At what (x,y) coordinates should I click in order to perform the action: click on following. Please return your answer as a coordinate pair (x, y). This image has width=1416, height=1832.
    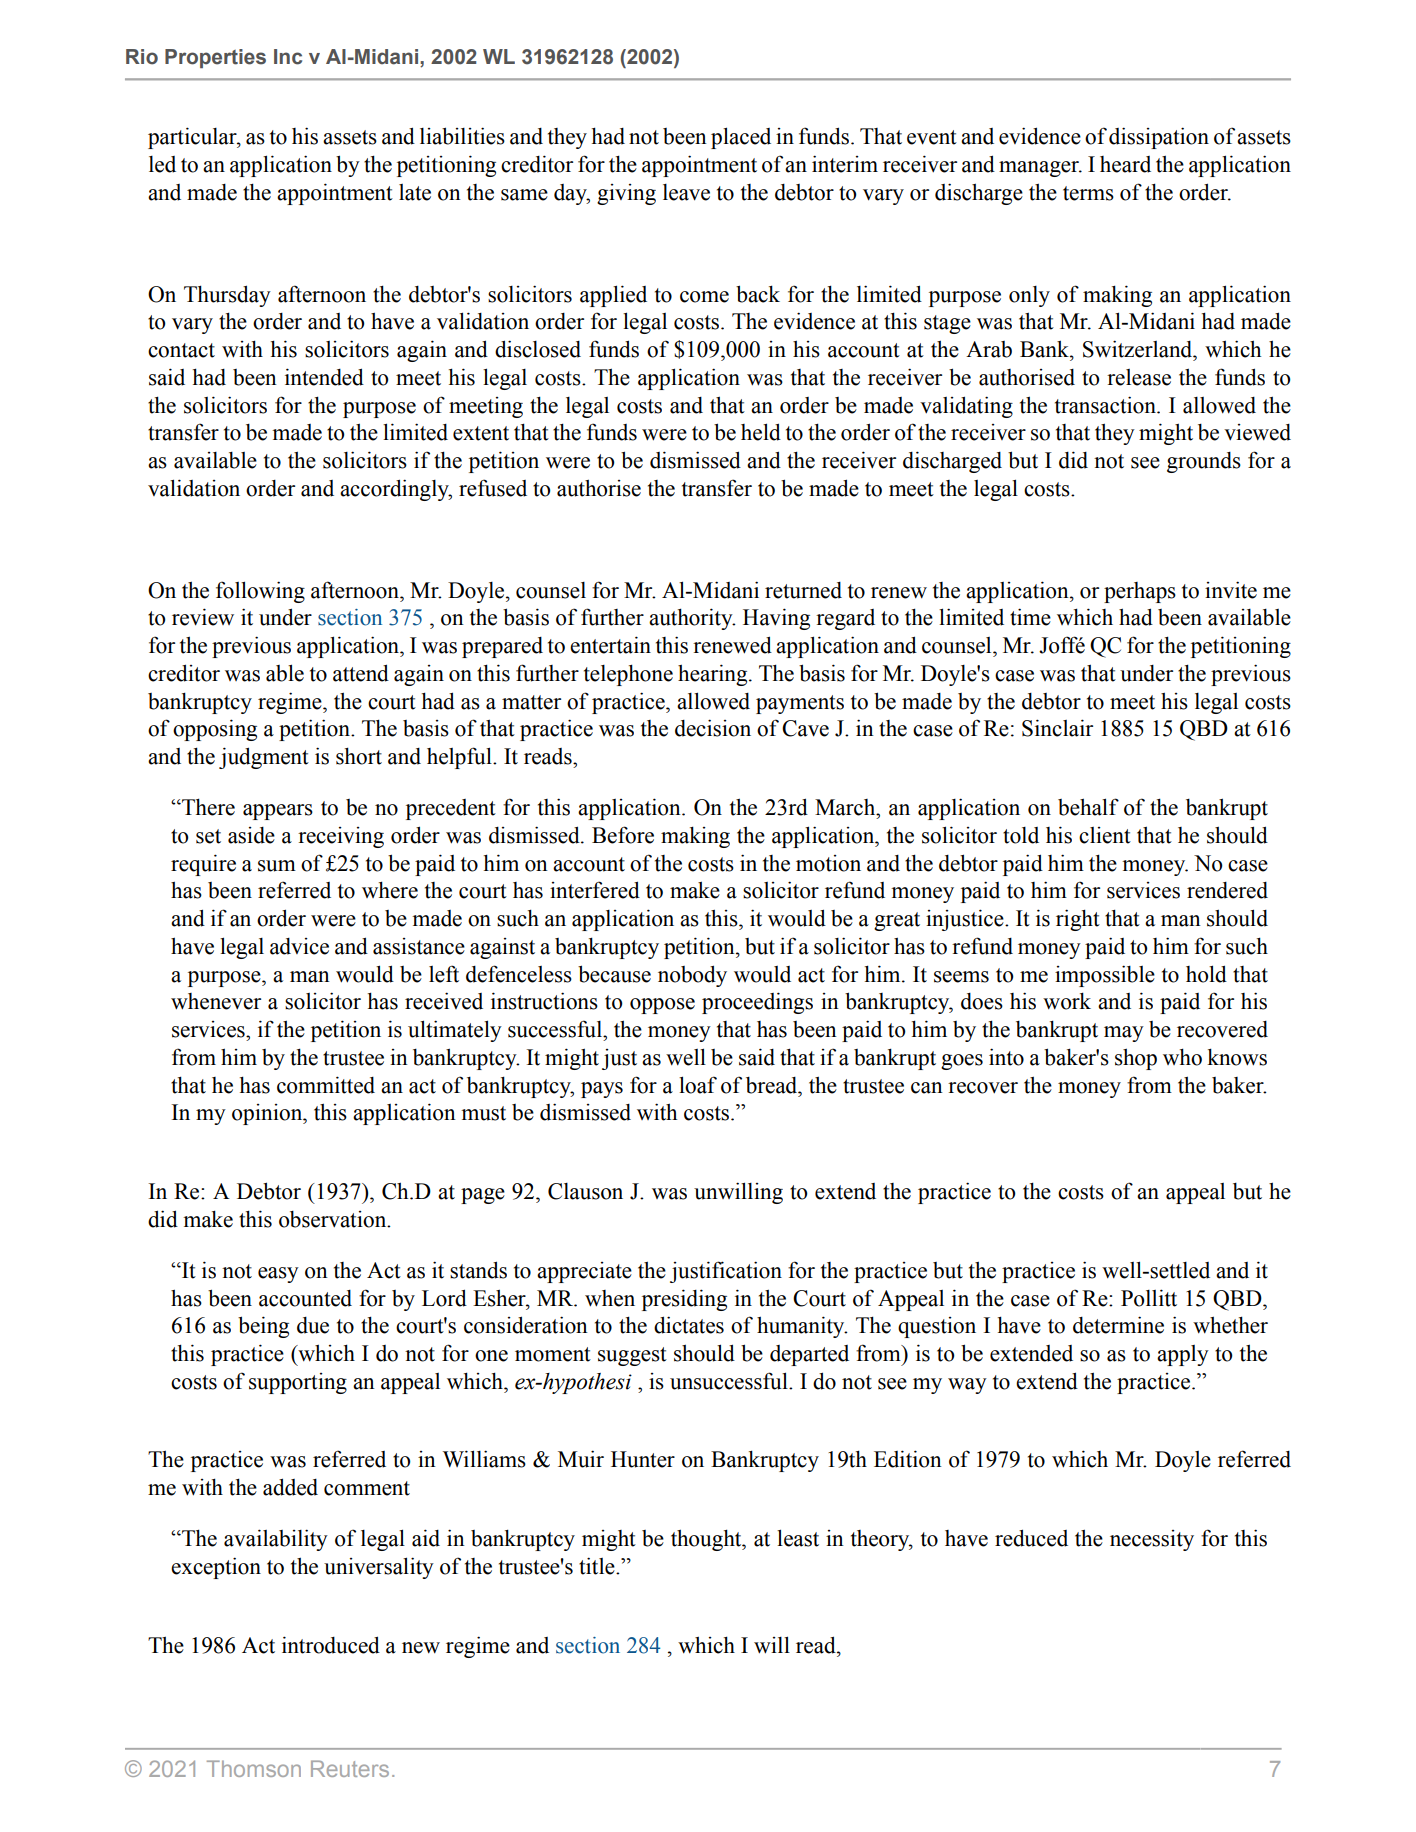
    Looking at the image, I should click on (260, 592).
